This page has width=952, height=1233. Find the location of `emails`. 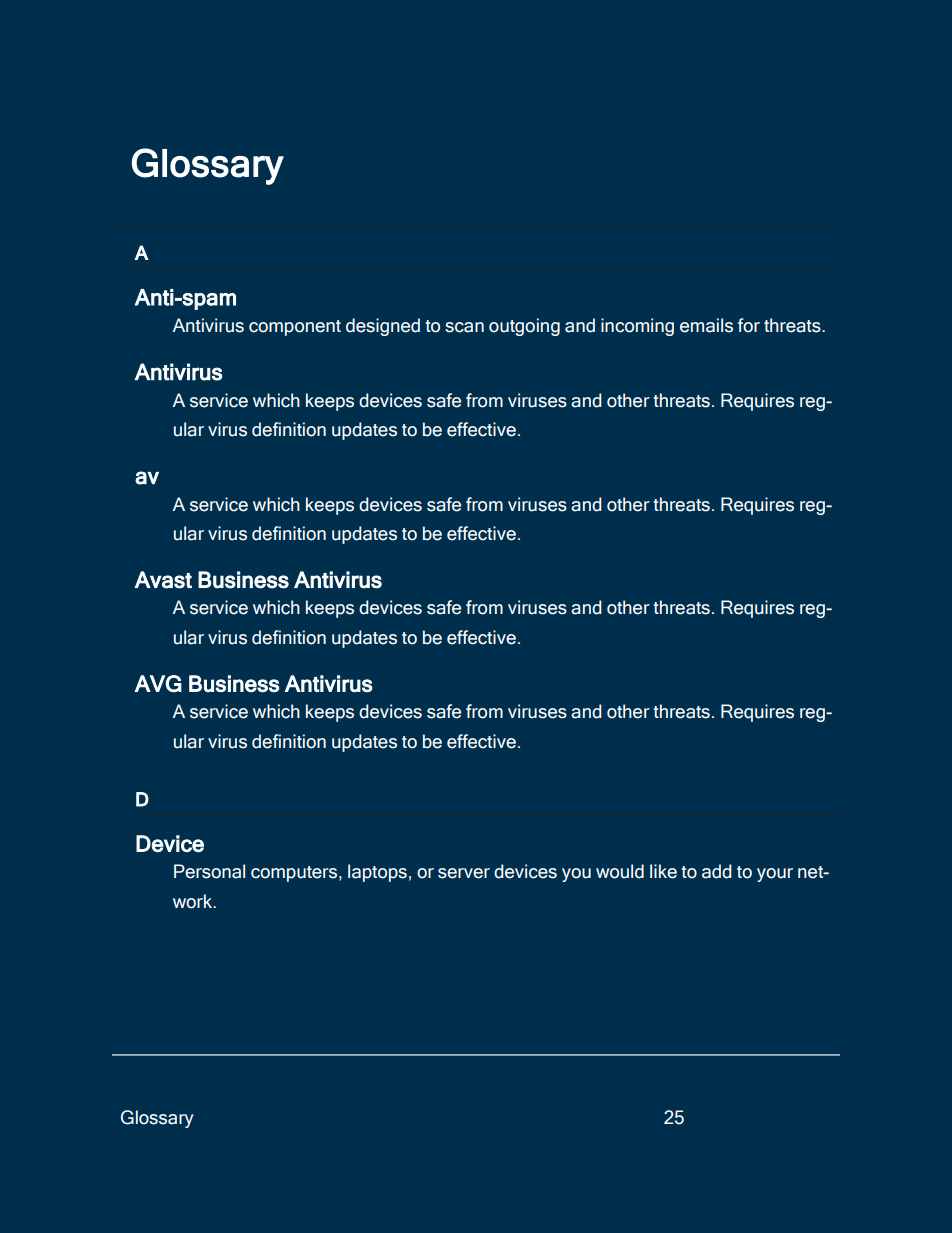

emails is located at coordinates (706, 325).
